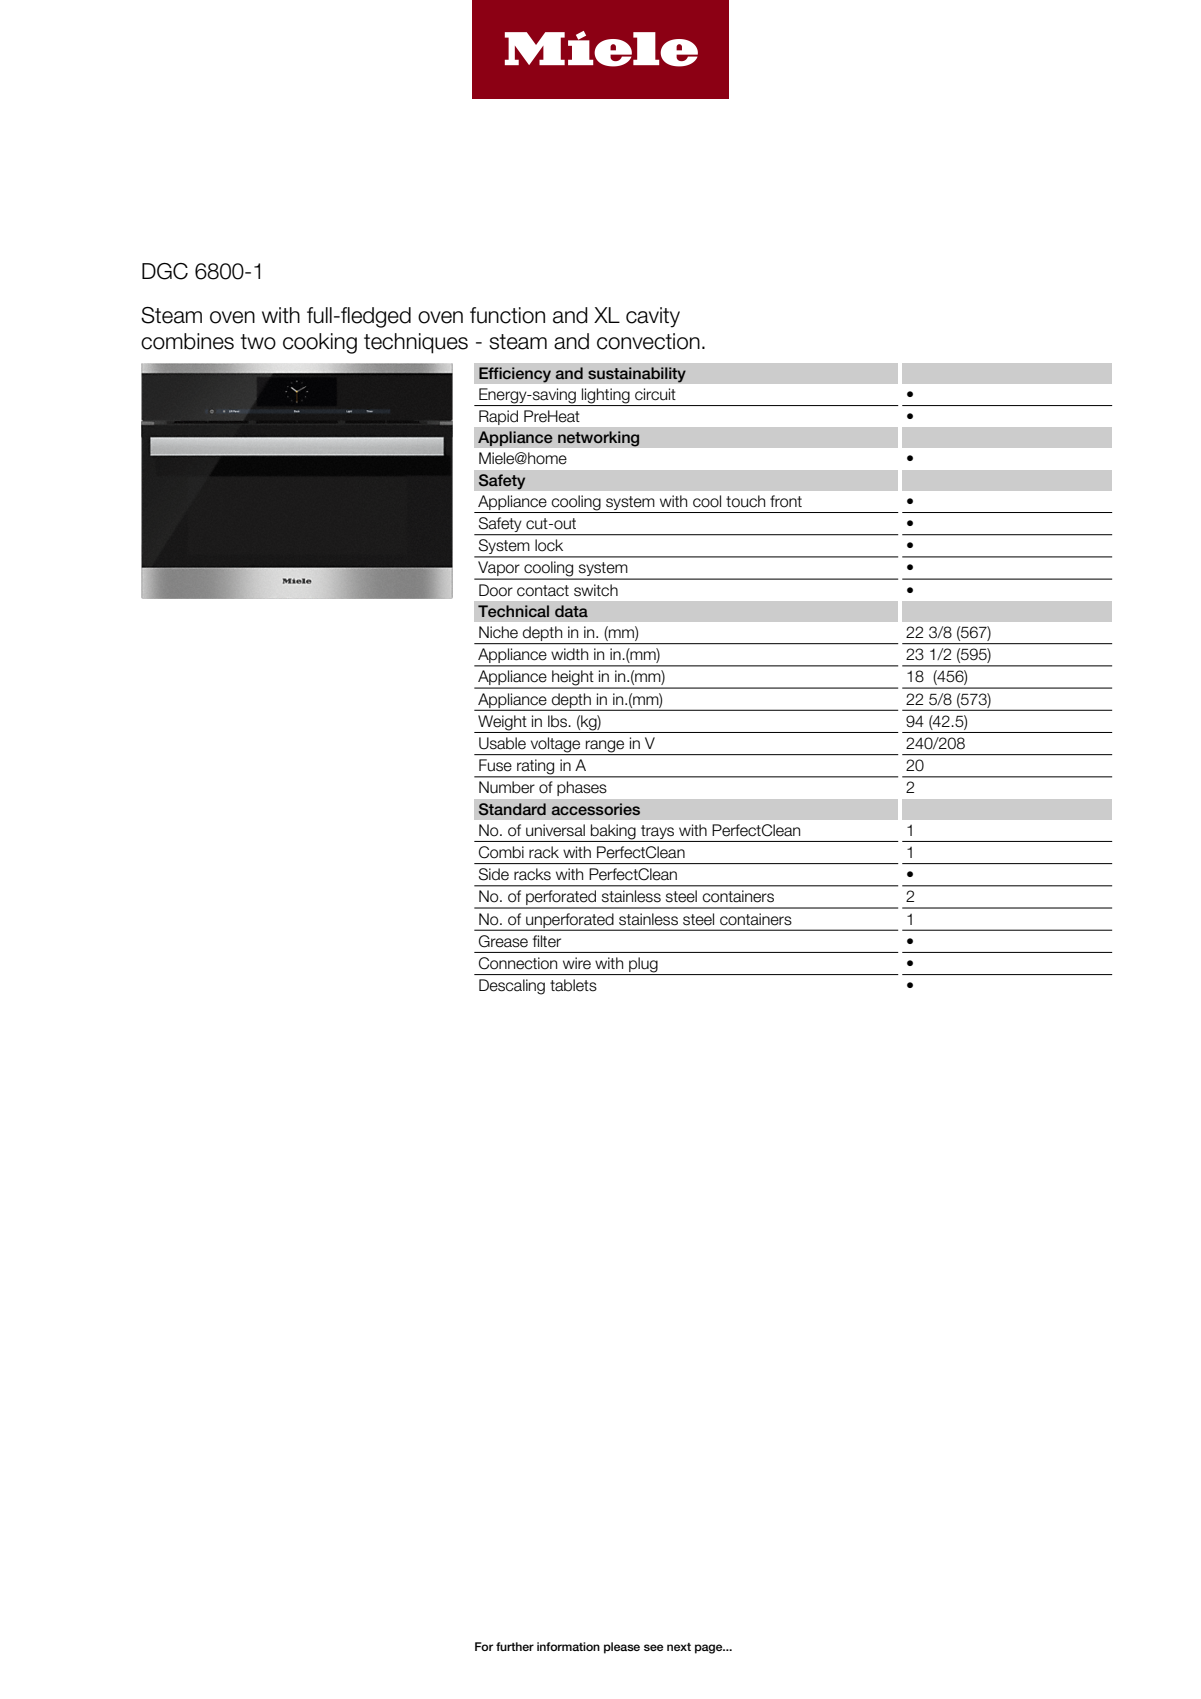 The height and width of the screenshot is (1699, 1201). Describe the element at coordinates (710, 1649) in the screenshot. I see `page` at that location.
